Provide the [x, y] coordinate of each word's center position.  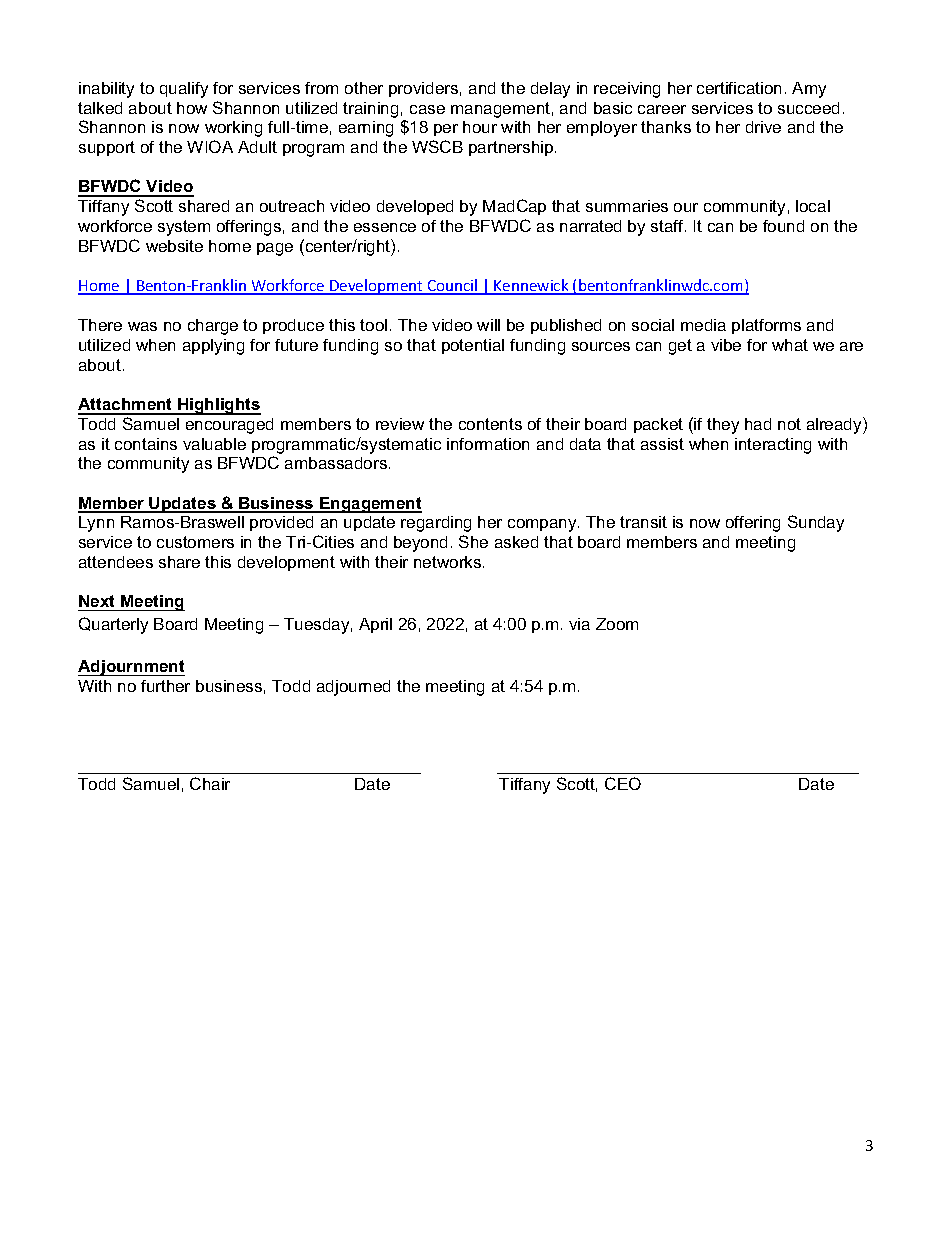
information [488, 444]
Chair [210, 783]
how [192, 108]
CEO [623, 783]
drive [763, 127]
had [758, 424]
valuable [214, 444]
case [427, 109]
